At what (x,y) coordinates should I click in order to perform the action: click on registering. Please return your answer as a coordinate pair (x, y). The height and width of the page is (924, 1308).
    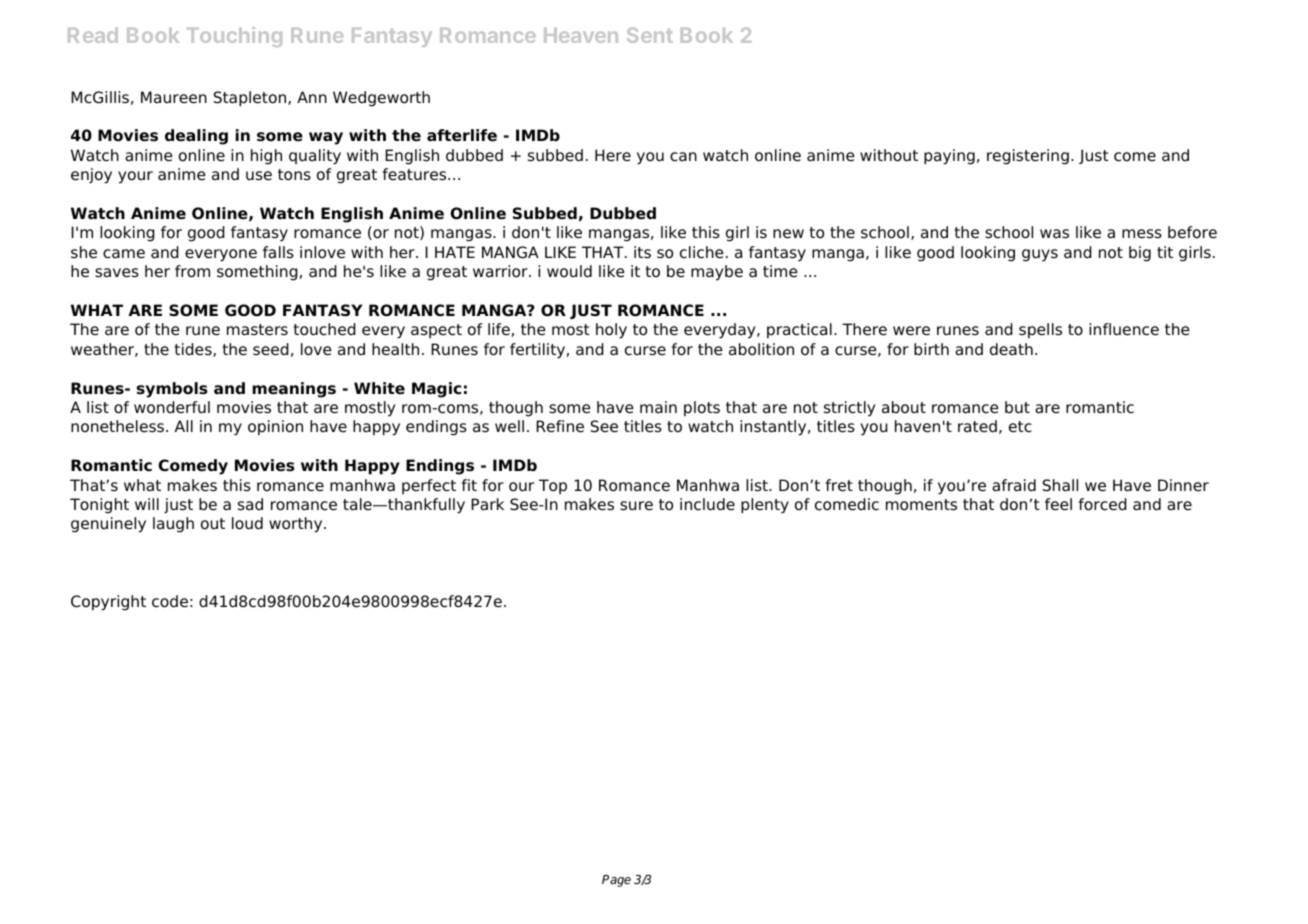
    Looking at the image, I should click on (1028, 157).
